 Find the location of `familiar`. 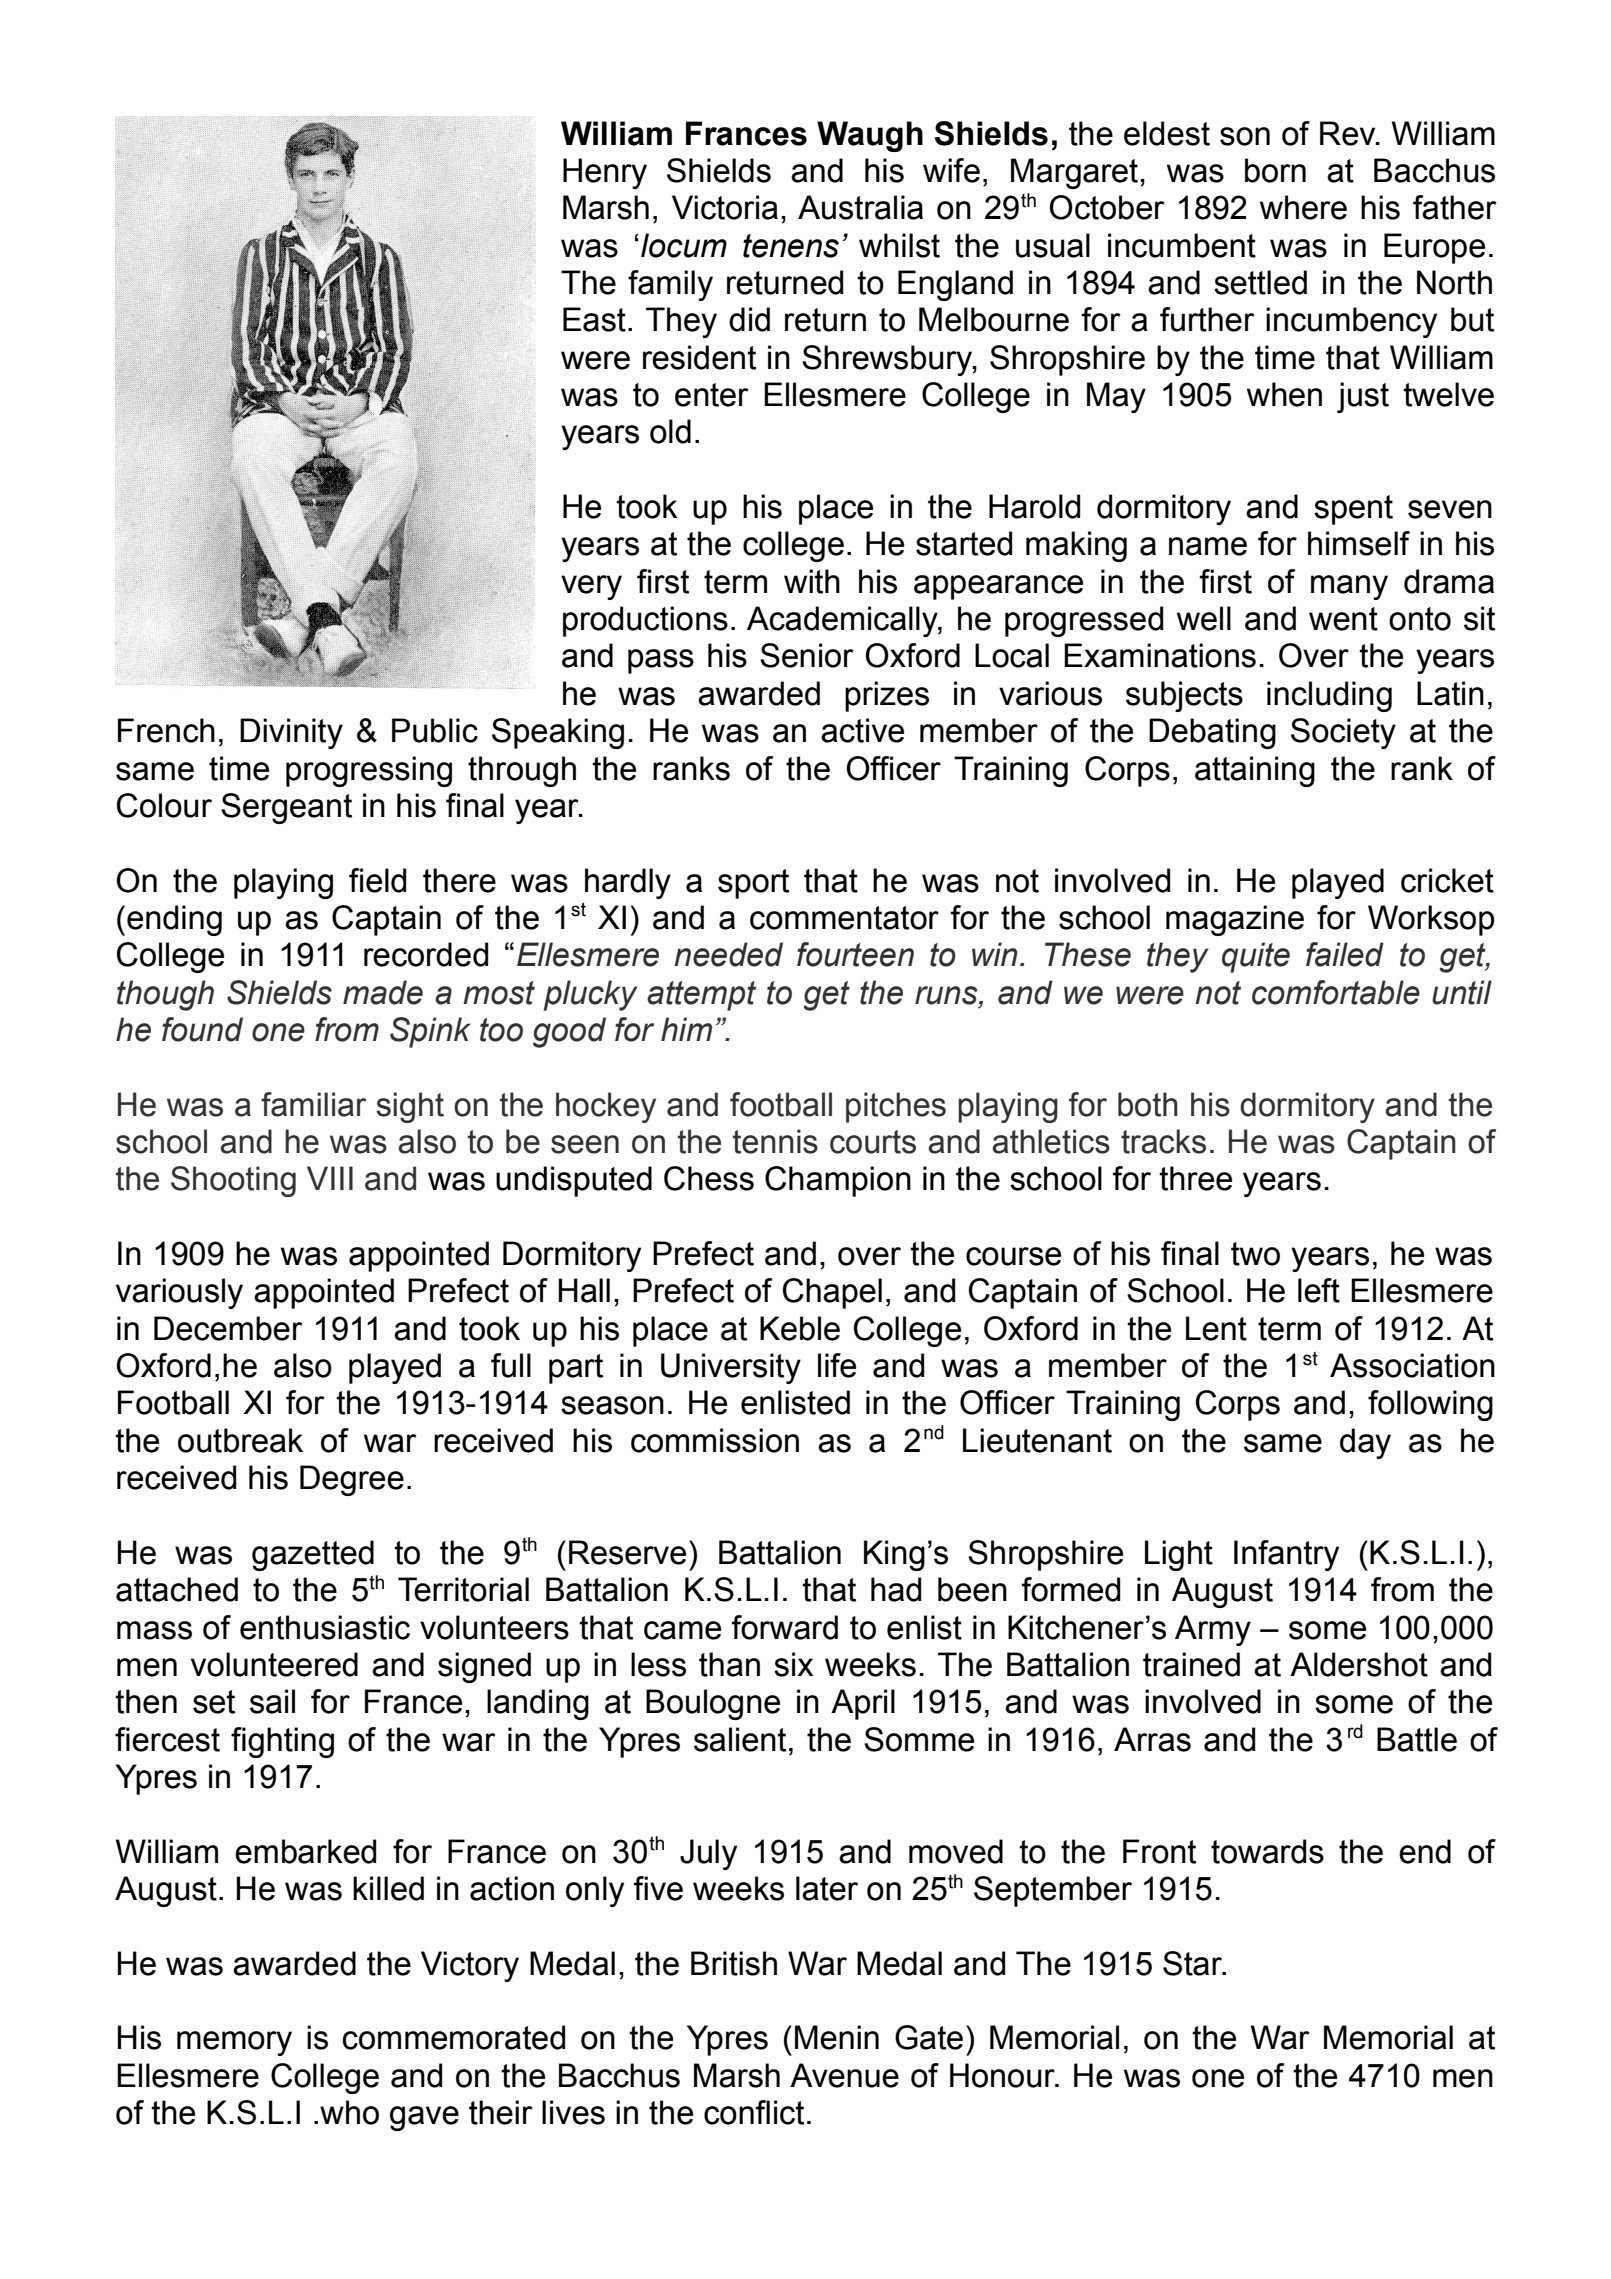

familiar is located at coordinates (313, 1104).
